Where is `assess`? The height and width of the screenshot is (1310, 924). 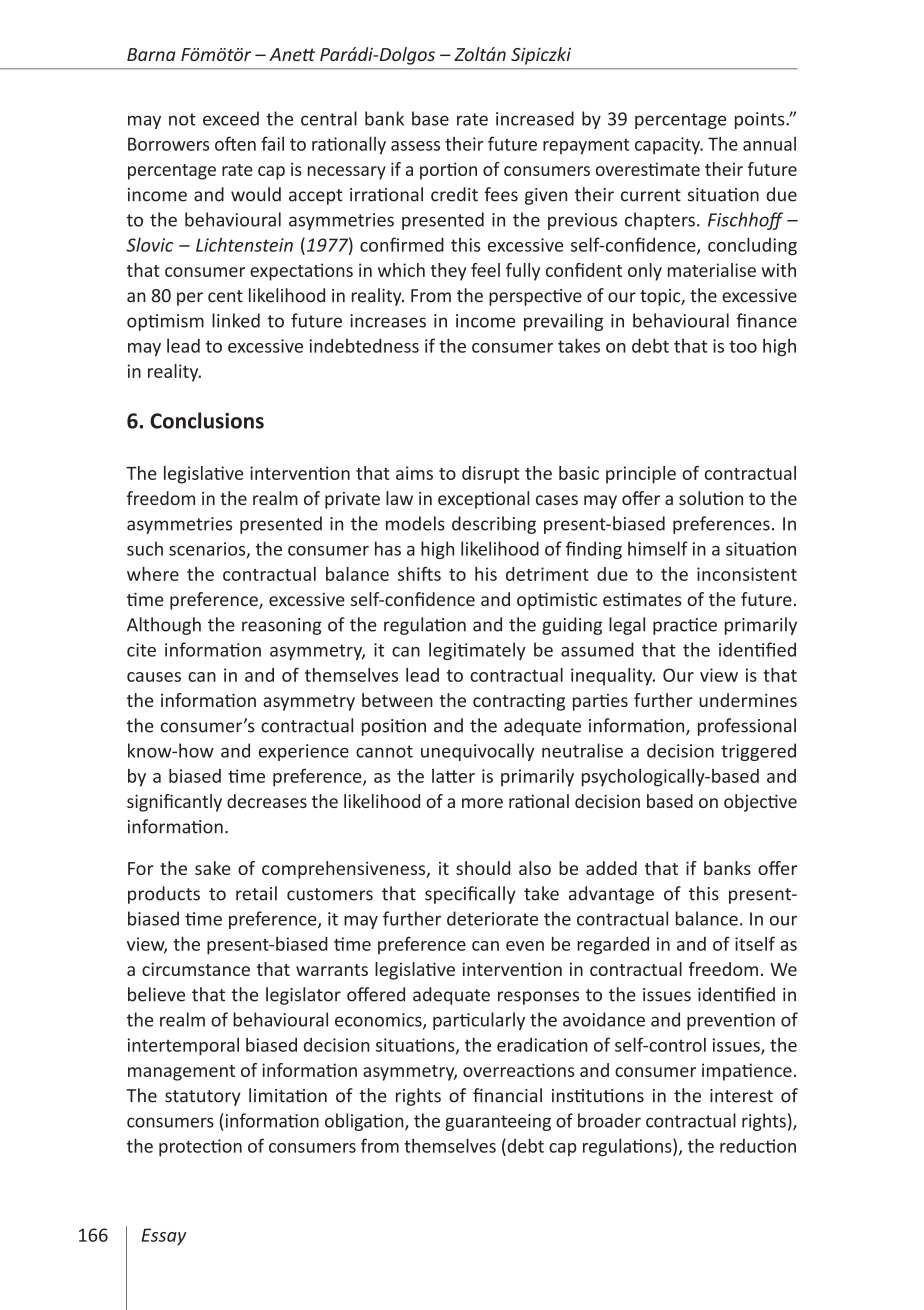 assess is located at coordinates (415, 146).
